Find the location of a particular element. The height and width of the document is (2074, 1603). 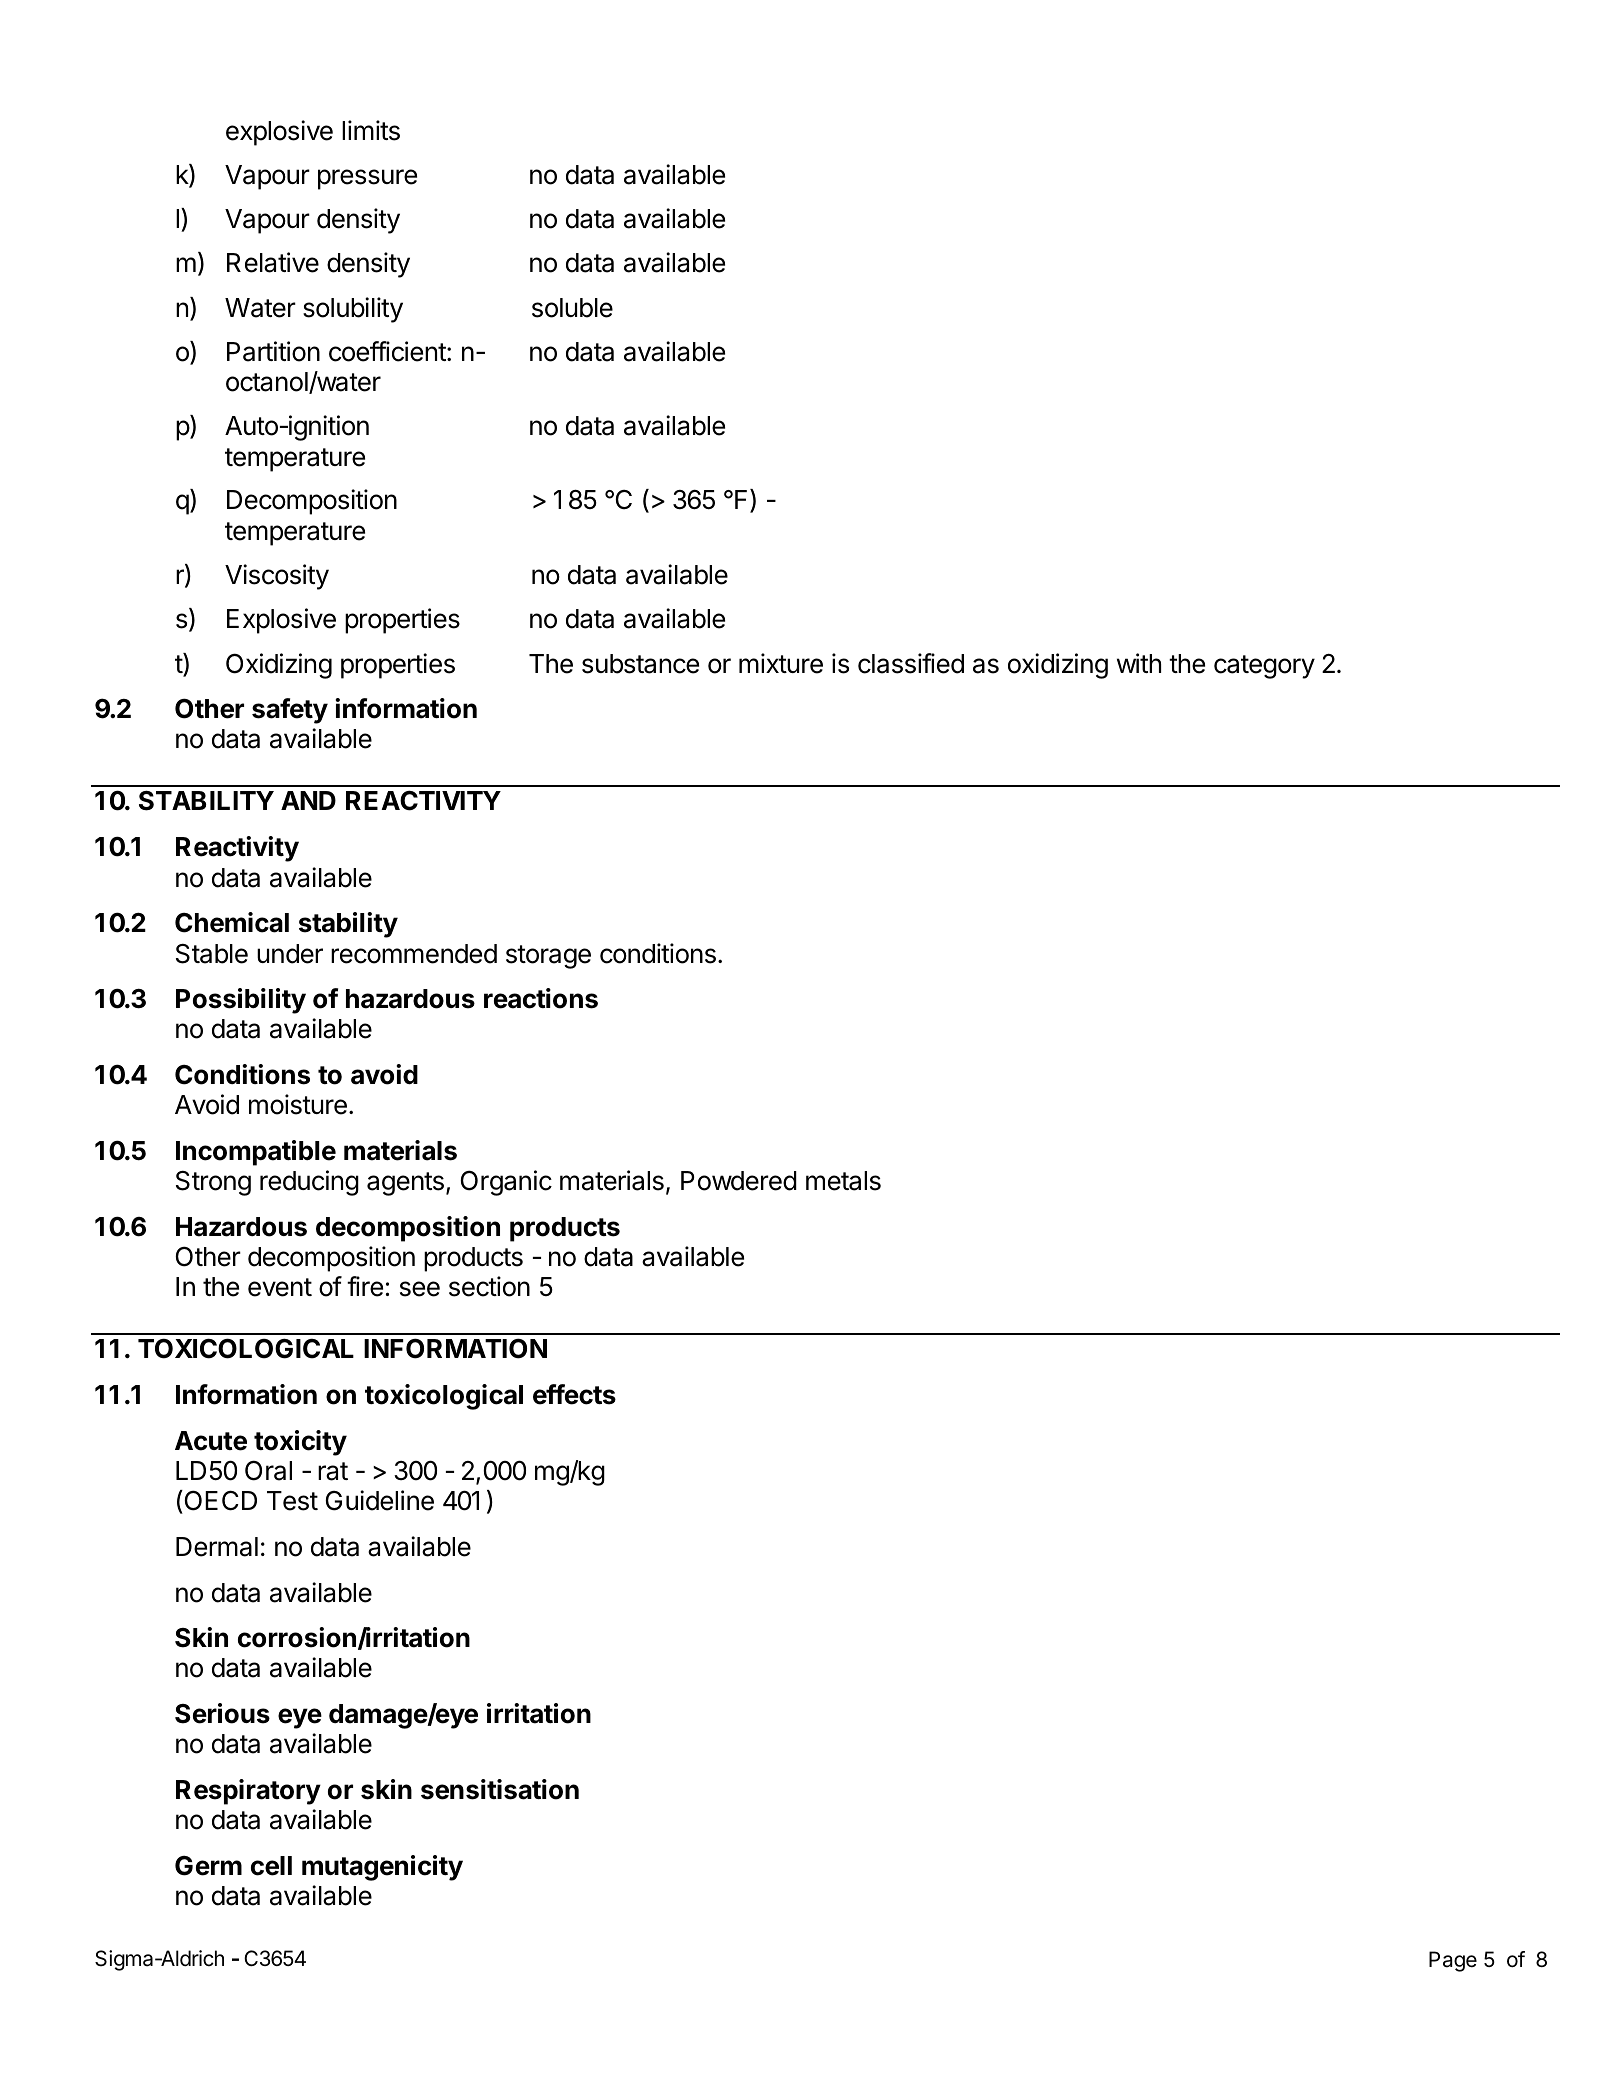

mixture is located at coordinates (781, 663).
